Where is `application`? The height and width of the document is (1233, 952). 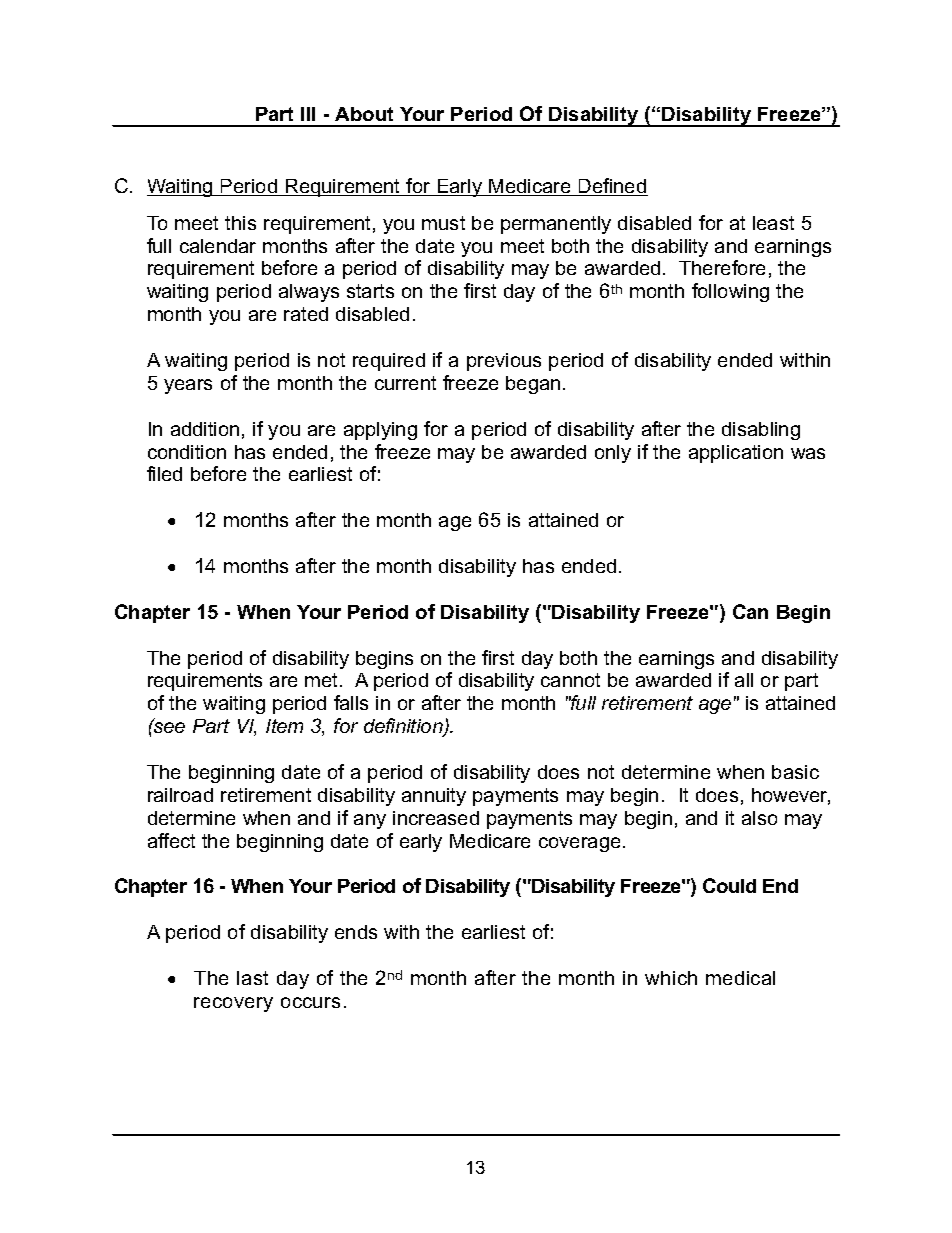 application is located at coordinates (736, 454).
